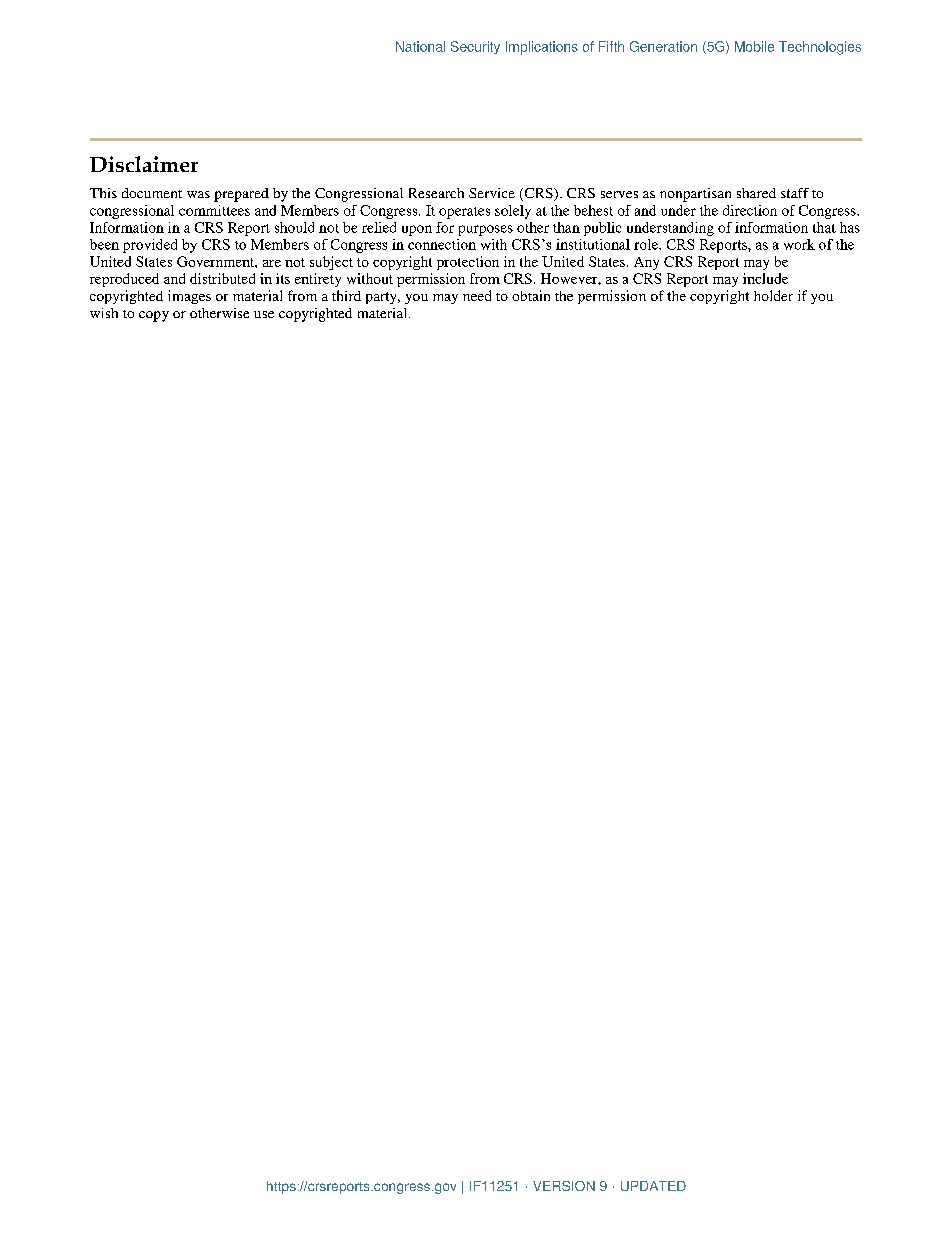 The height and width of the page is (1233, 952). Describe the element at coordinates (646, 263) in the page. I see `Any` at that location.
